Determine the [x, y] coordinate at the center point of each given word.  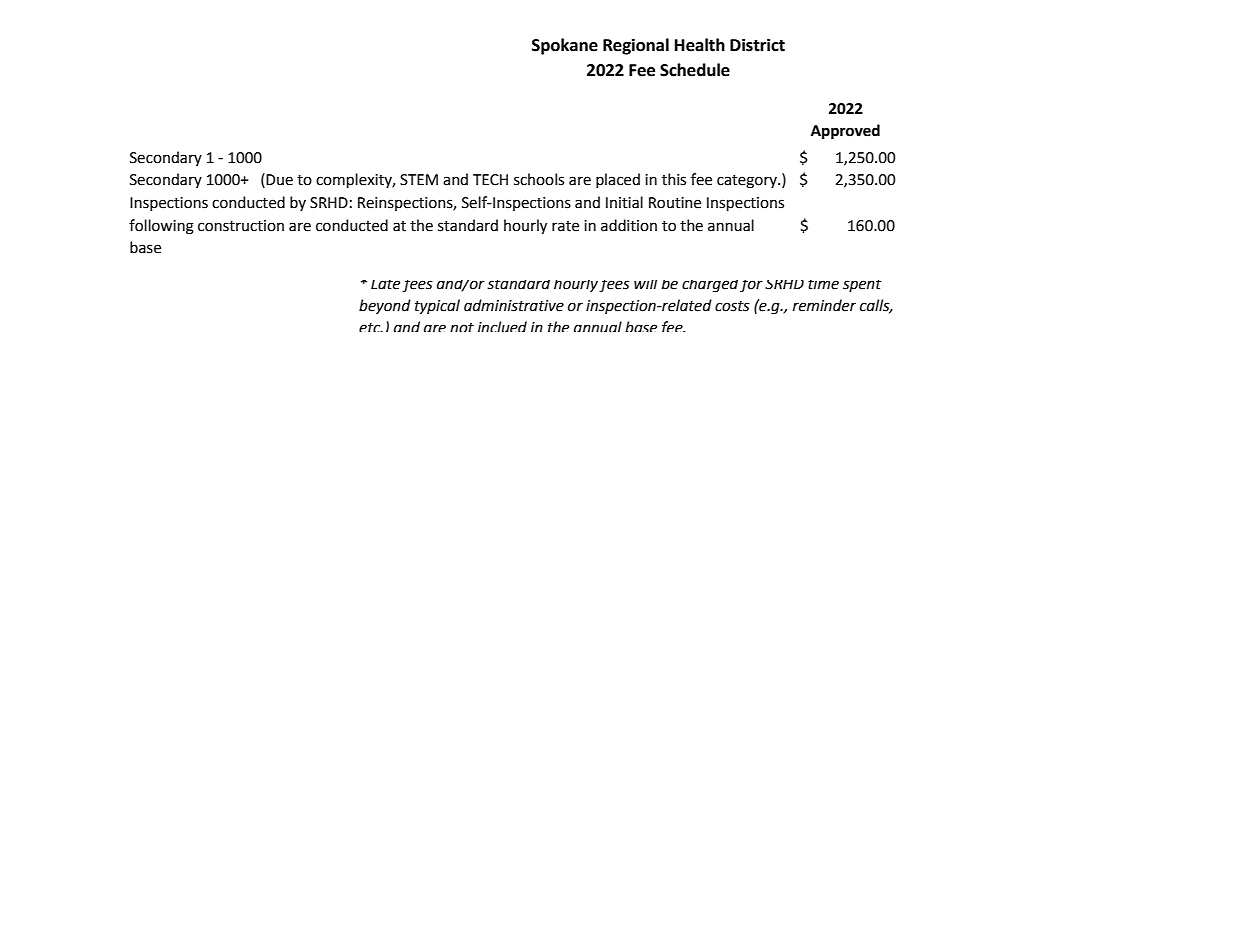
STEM [419, 180]
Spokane [565, 46]
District [757, 45]
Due [279, 180]
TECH [490, 180]
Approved [845, 132]
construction [241, 226]
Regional [636, 46]
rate [565, 226]
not [462, 327]
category [748, 182]
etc [371, 327]
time [823, 285]
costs [732, 306]
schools [539, 179]
